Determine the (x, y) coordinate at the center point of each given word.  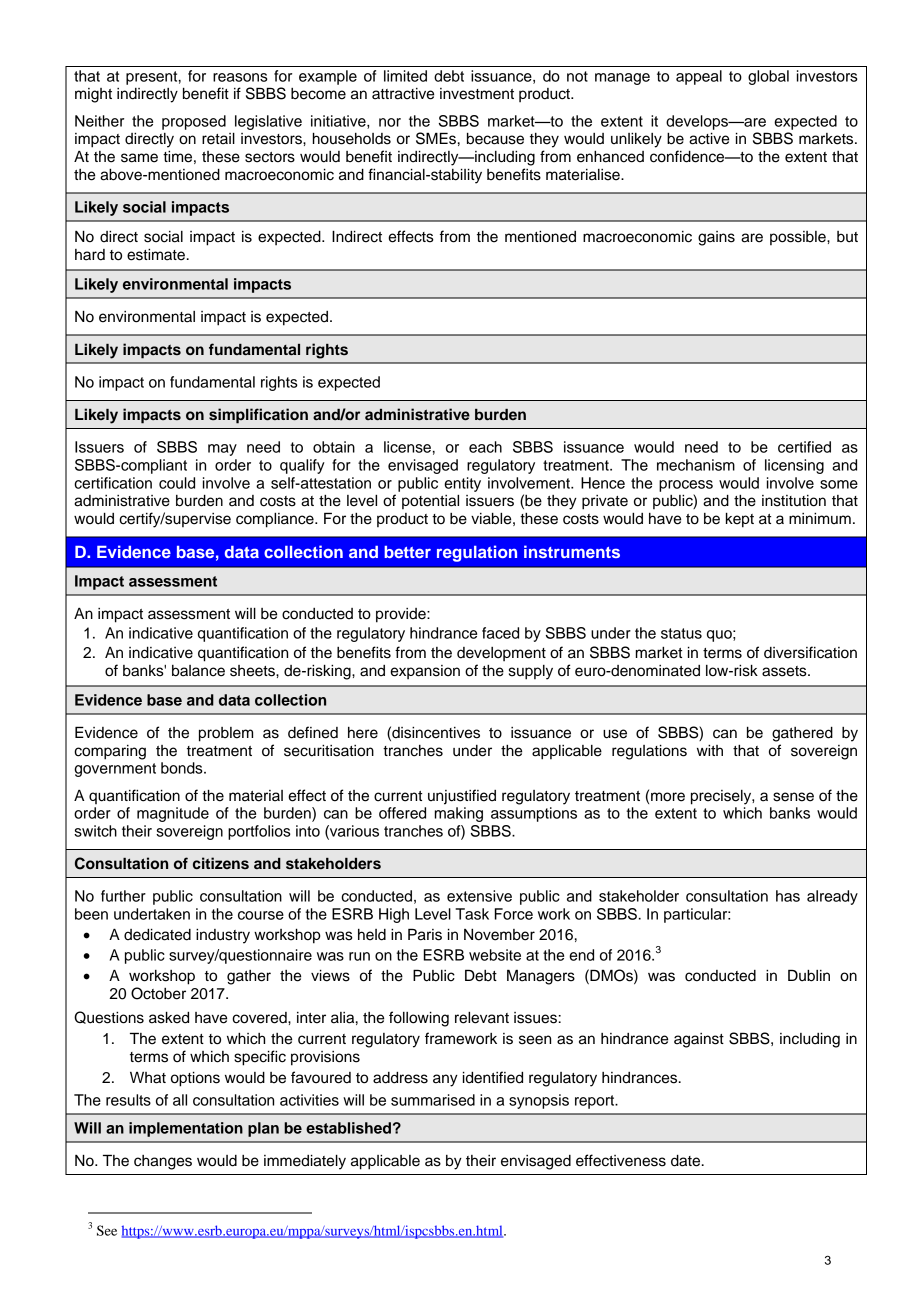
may (222, 450)
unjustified (462, 797)
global (768, 77)
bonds (183, 768)
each (485, 447)
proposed (194, 122)
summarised (433, 1100)
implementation (186, 1129)
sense (793, 797)
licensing (794, 466)
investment (477, 94)
